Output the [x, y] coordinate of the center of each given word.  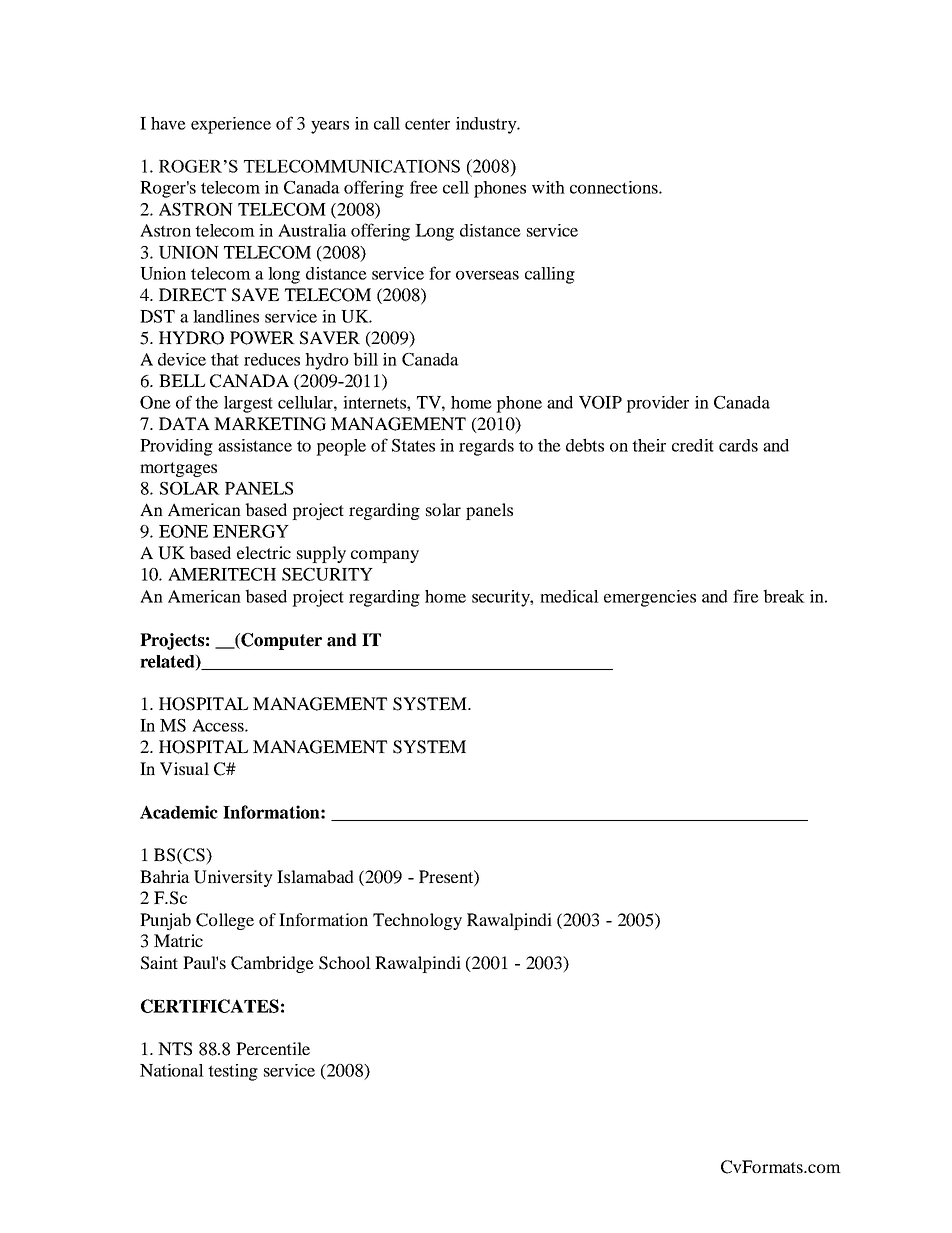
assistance [255, 445]
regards [486, 447]
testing [233, 1072]
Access [219, 725]
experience [231, 125]
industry [487, 125]
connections [615, 187]
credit [693, 445]
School [345, 963]
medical [569, 596]
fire [746, 596]
